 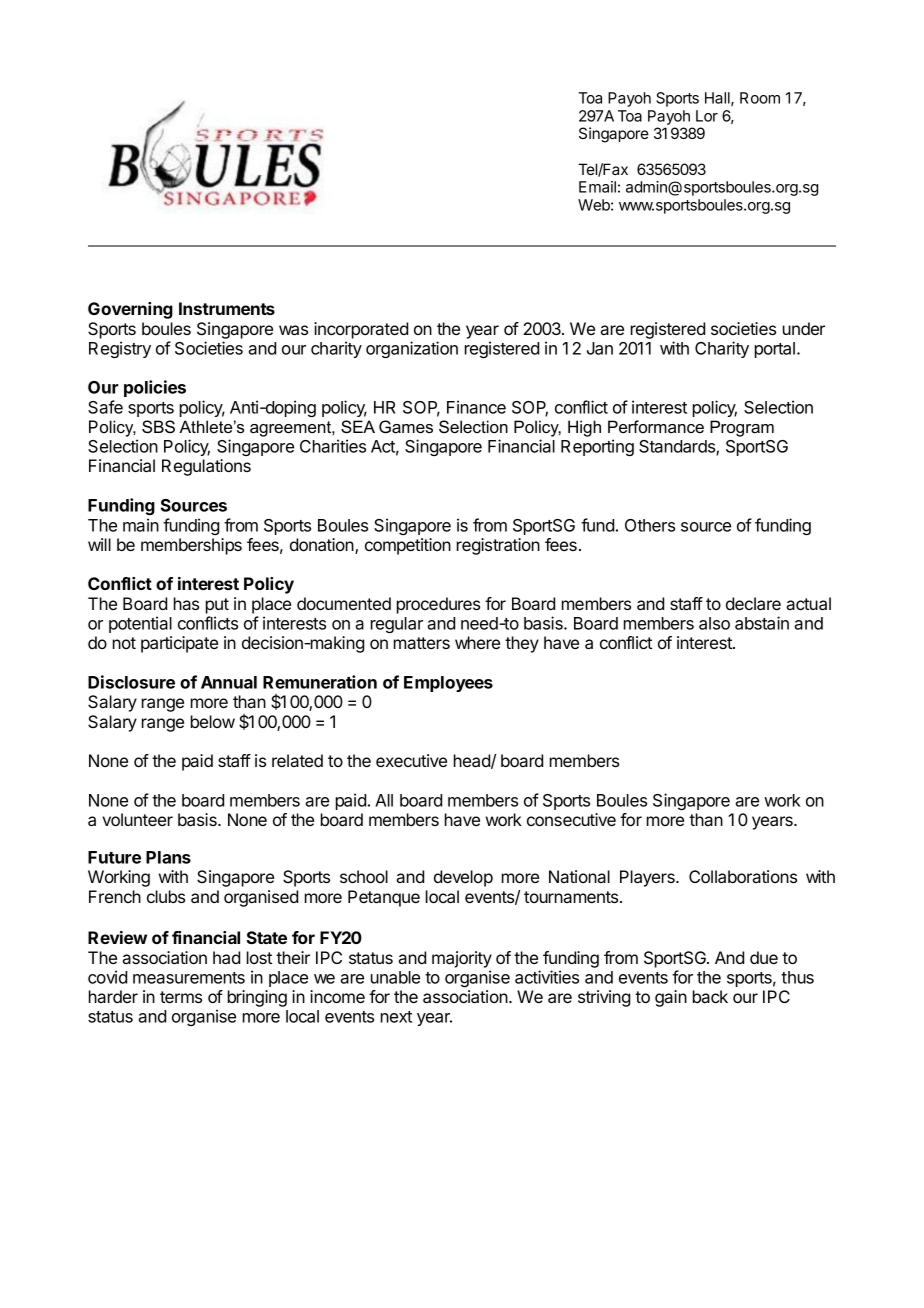 What do you see at coordinates (462, 959) in the screenshot?
I see `majority` at bounding box center [462, 959].
